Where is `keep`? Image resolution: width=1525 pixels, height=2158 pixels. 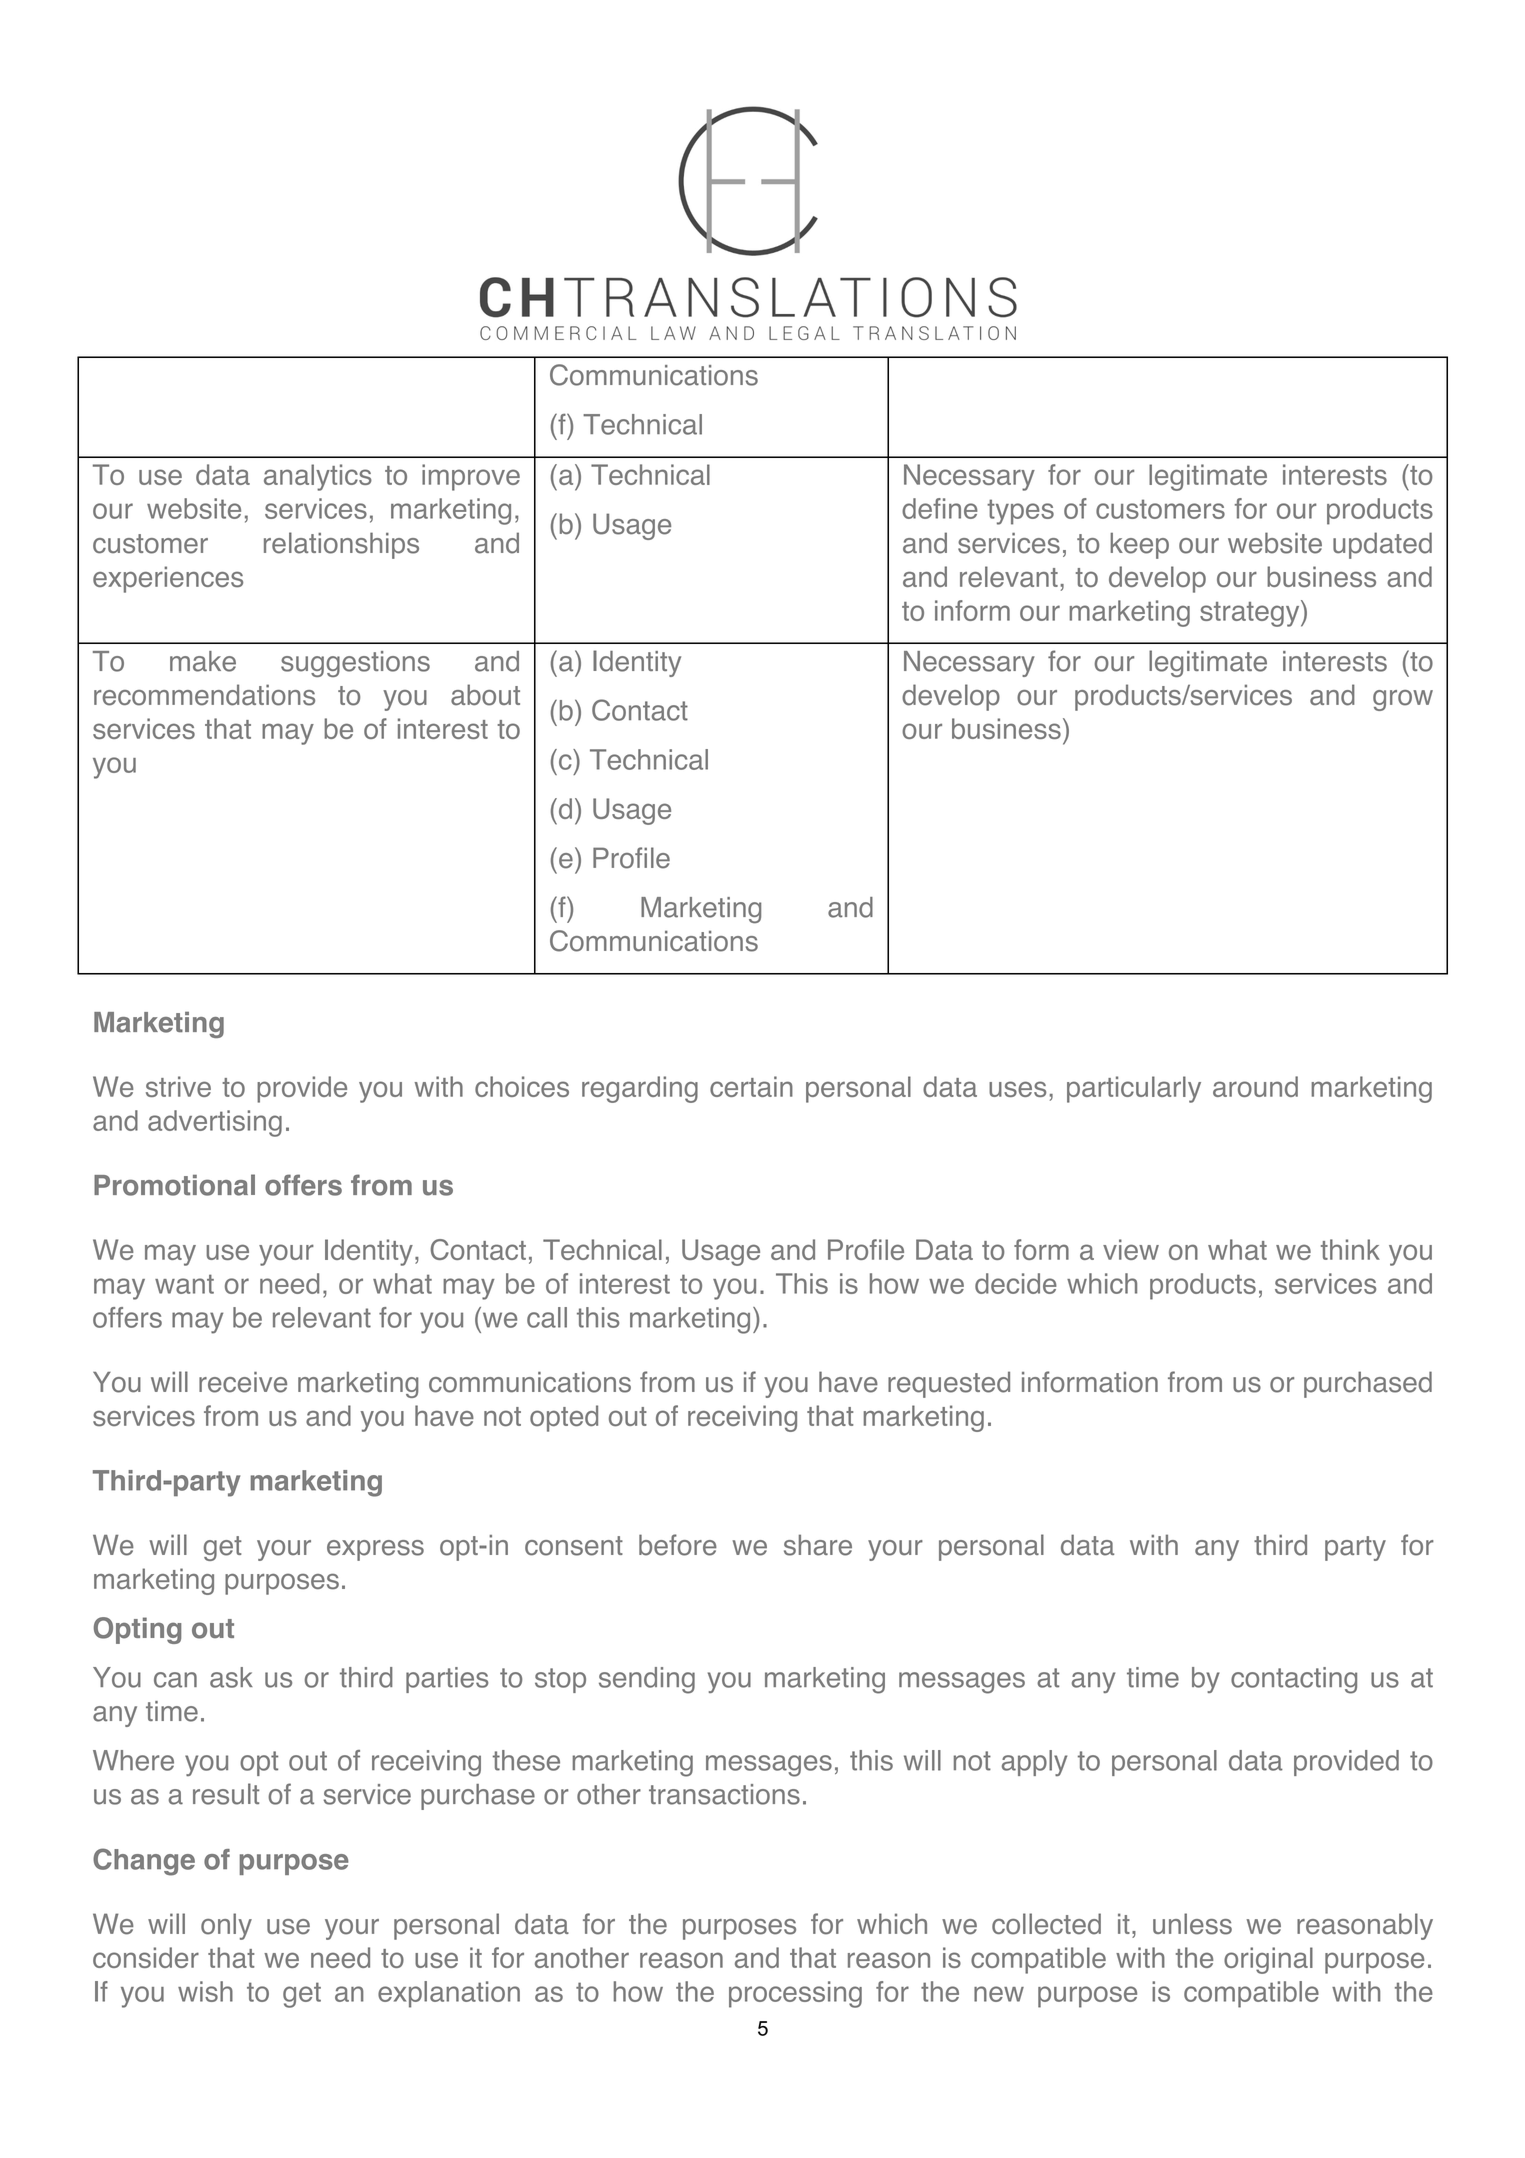 keep is located at coordinates (1139, 546).
